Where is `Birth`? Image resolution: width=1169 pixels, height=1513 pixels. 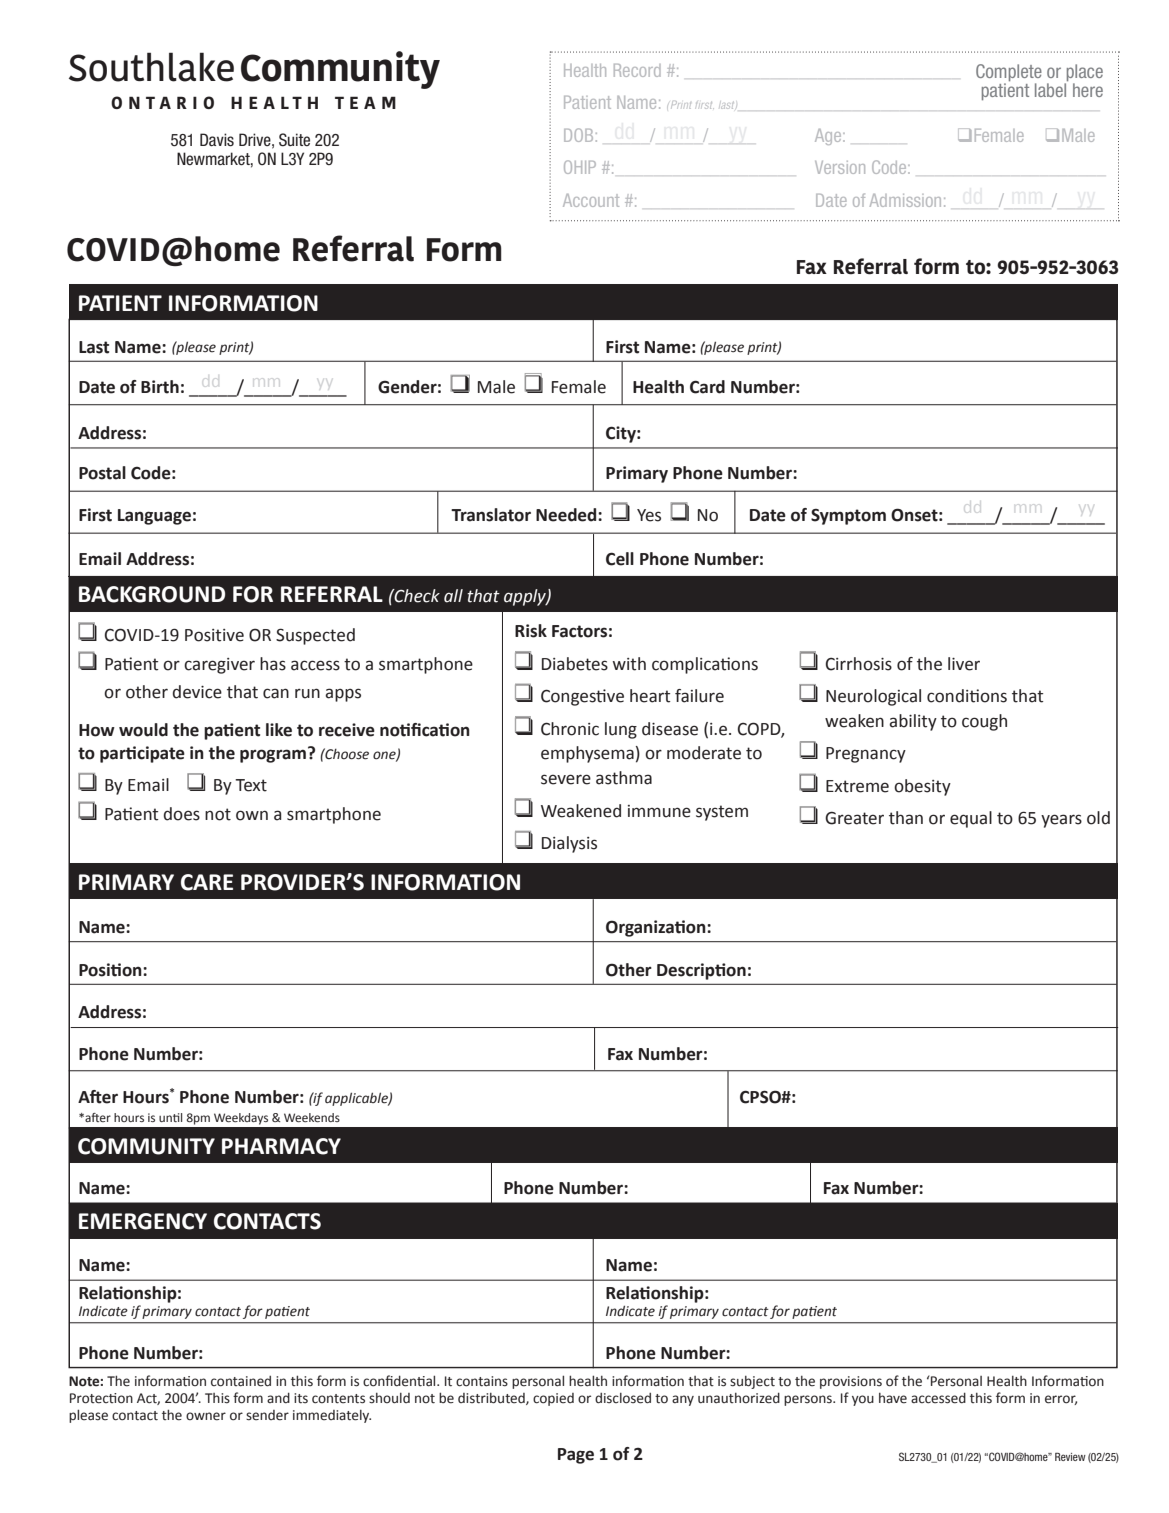
Birth is located at coordinates (160, 387).
